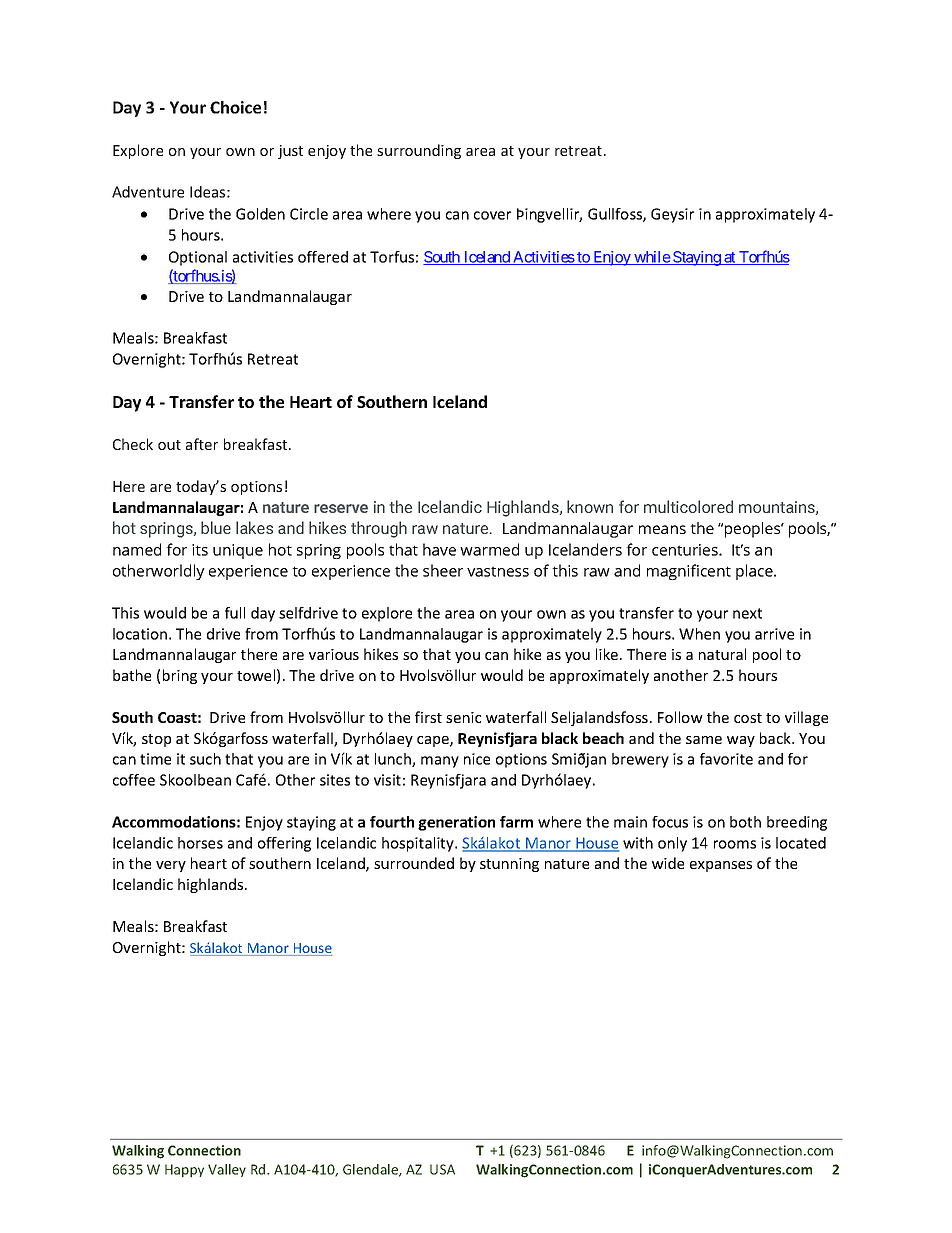 This screenshot has height=1233, width=952. Describe the element at coordinates (498, 571) in the screenshot. I see `vastness` at that location.
